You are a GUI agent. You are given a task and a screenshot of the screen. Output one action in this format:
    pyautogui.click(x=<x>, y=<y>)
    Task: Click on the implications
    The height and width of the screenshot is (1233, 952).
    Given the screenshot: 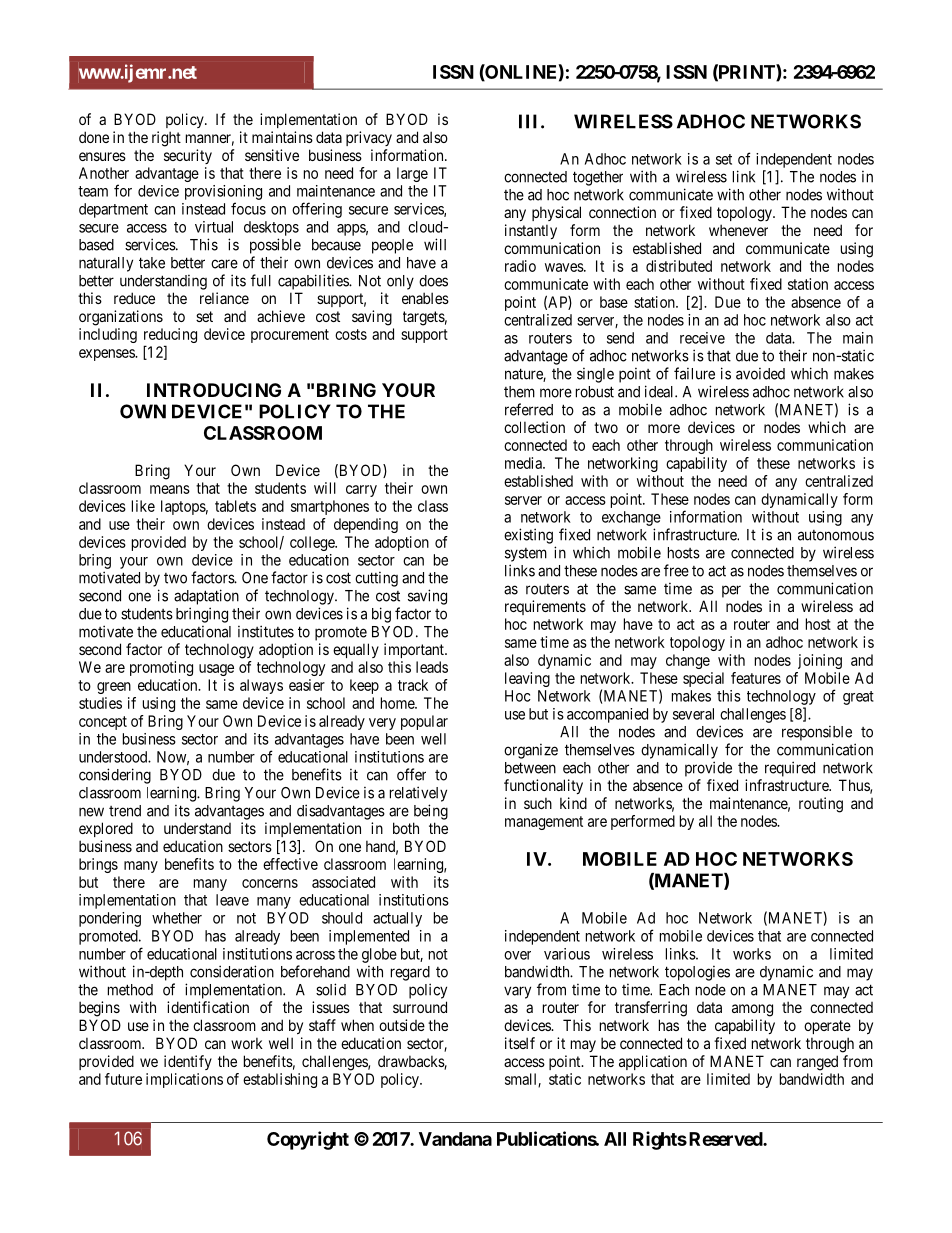 What is the action you would take?
    pyautogui.click(x=184, y=1080)
